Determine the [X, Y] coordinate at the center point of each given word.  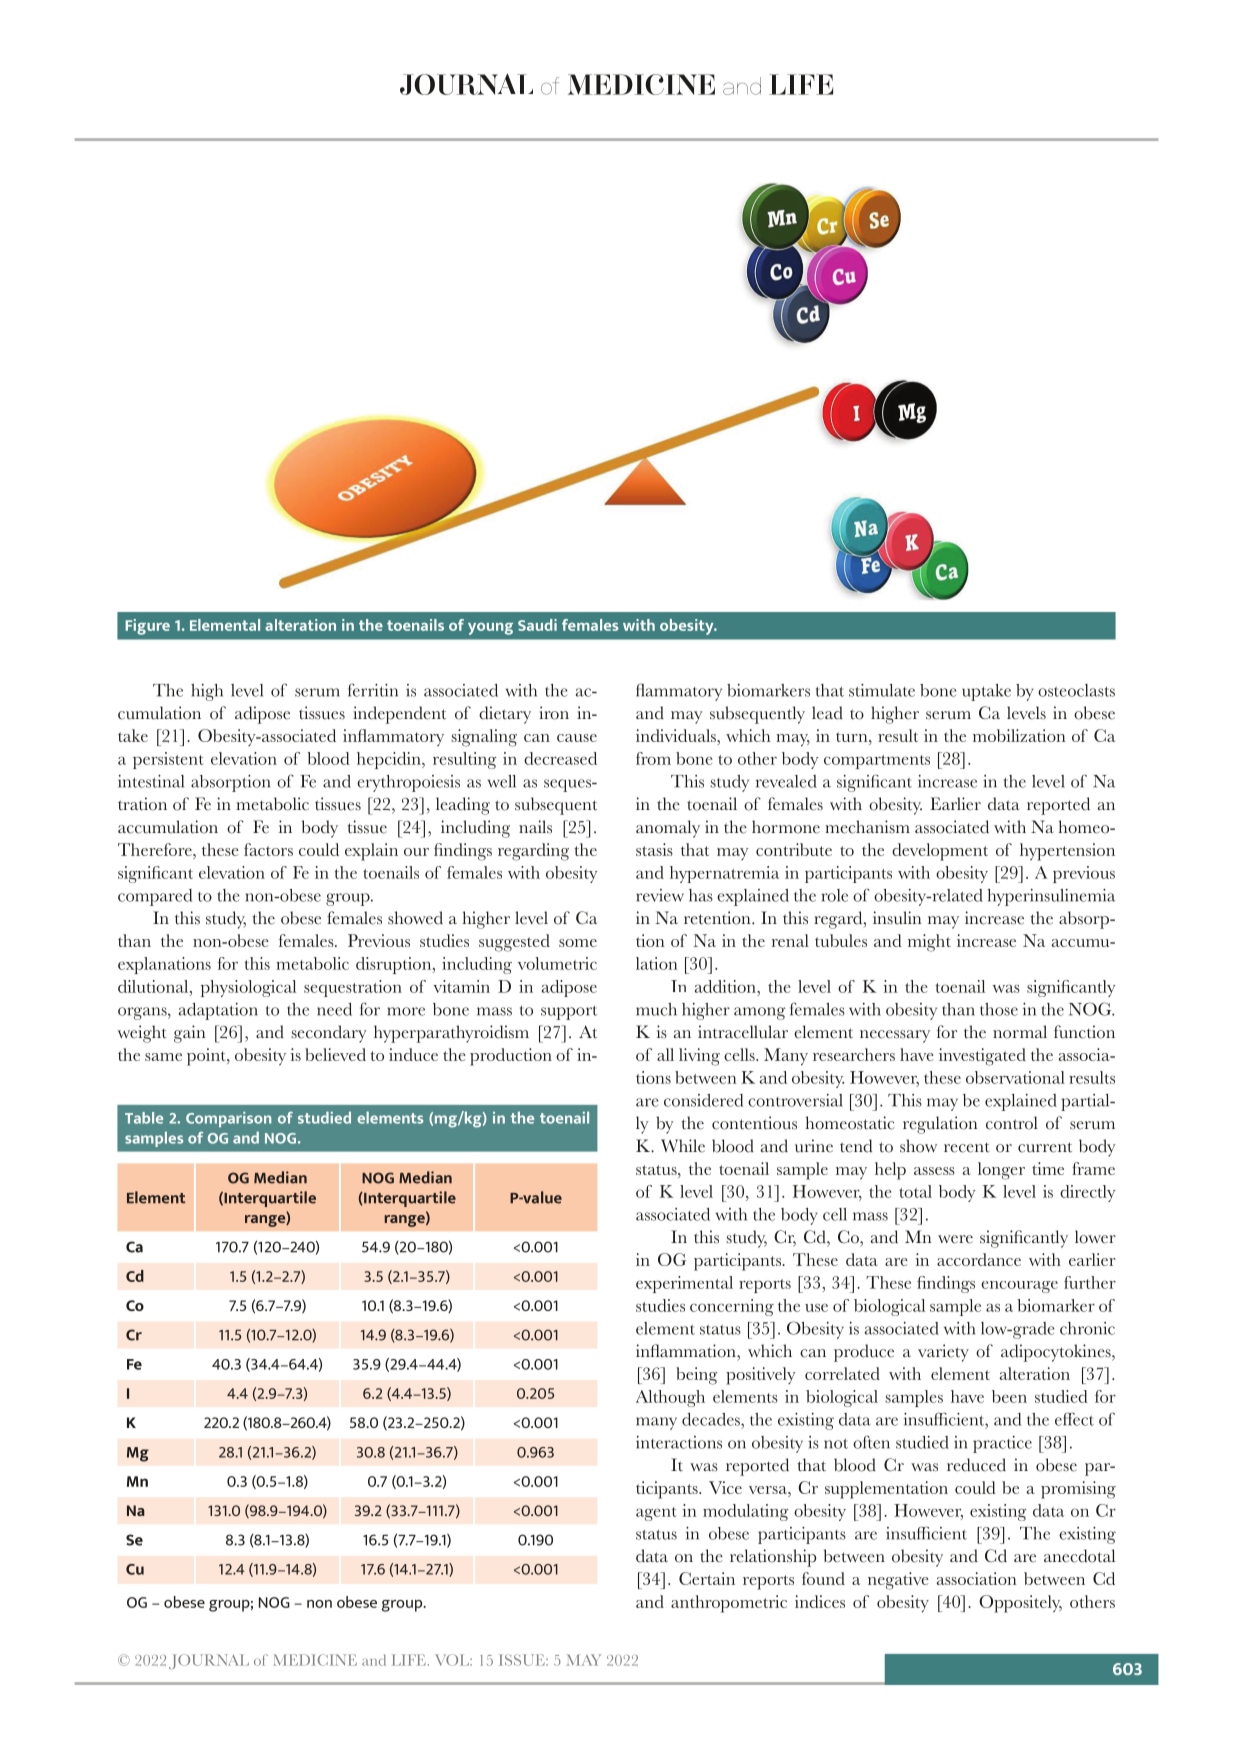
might [929, 943]
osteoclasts [1076, 690]
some [578, 943]
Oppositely [1020, 1604]
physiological [248, 988]
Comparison [228, 1119]
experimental [684, 1284]
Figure [147, 627]
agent [656, 1514]
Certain [707, 1578]
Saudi [537, 625]
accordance [979, 1259]
